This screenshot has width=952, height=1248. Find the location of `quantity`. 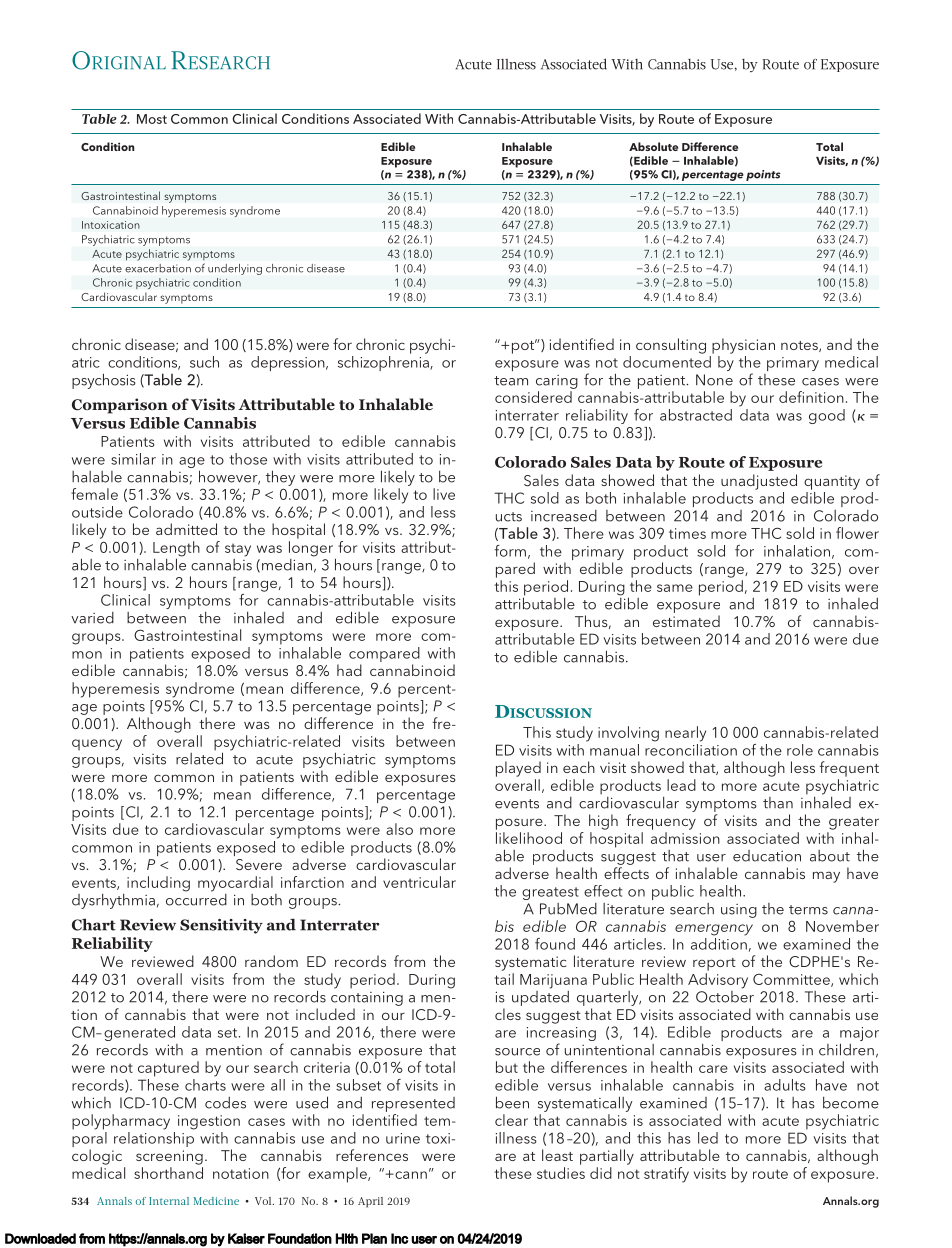

quantity is located at coordinates (832, 482).
